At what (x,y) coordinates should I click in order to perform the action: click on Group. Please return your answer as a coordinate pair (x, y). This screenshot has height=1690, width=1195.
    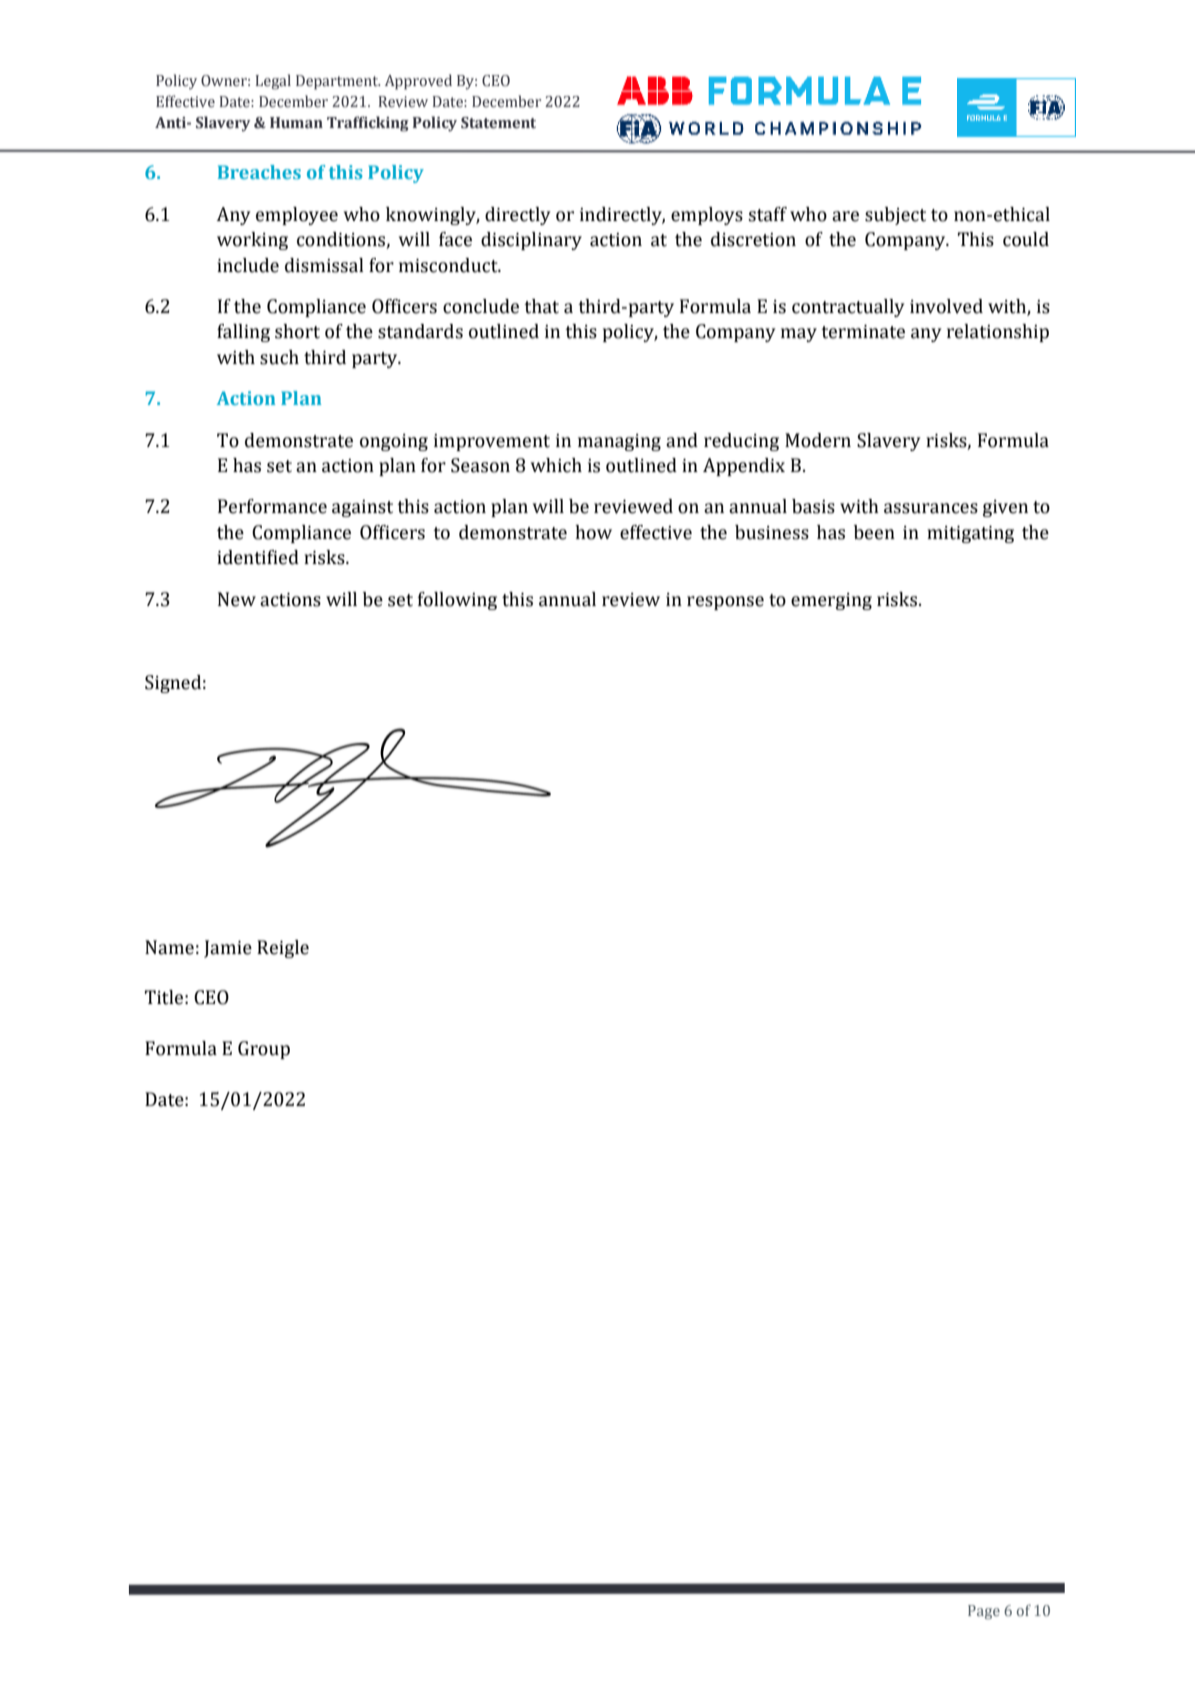
    Looking at the image, I should click on (264, 1050).
